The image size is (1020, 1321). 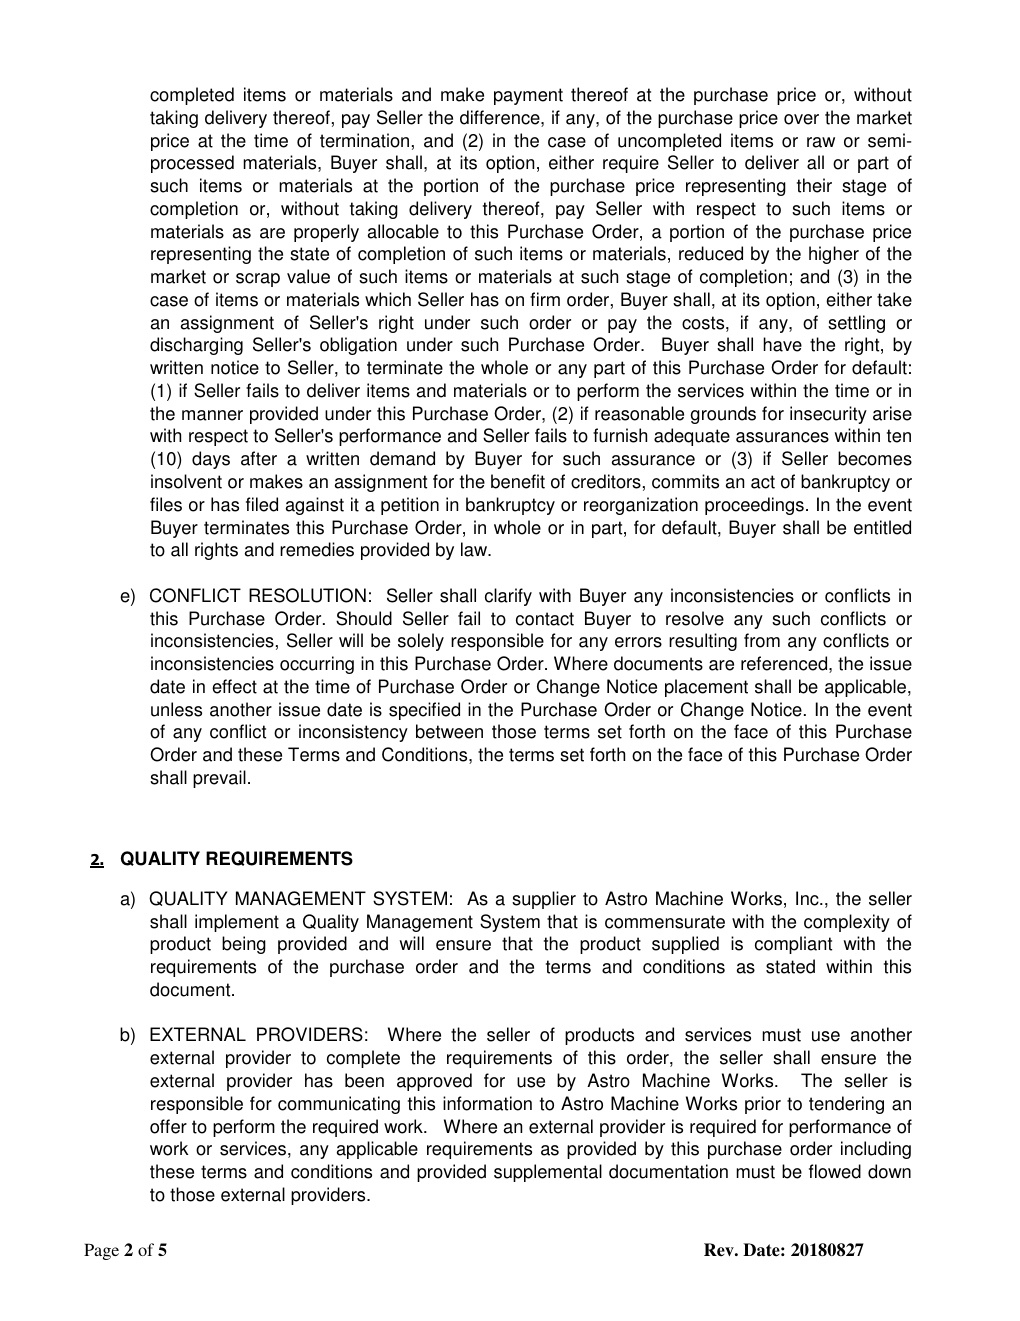 I want to click on payment, so click(x=528, y=96).
